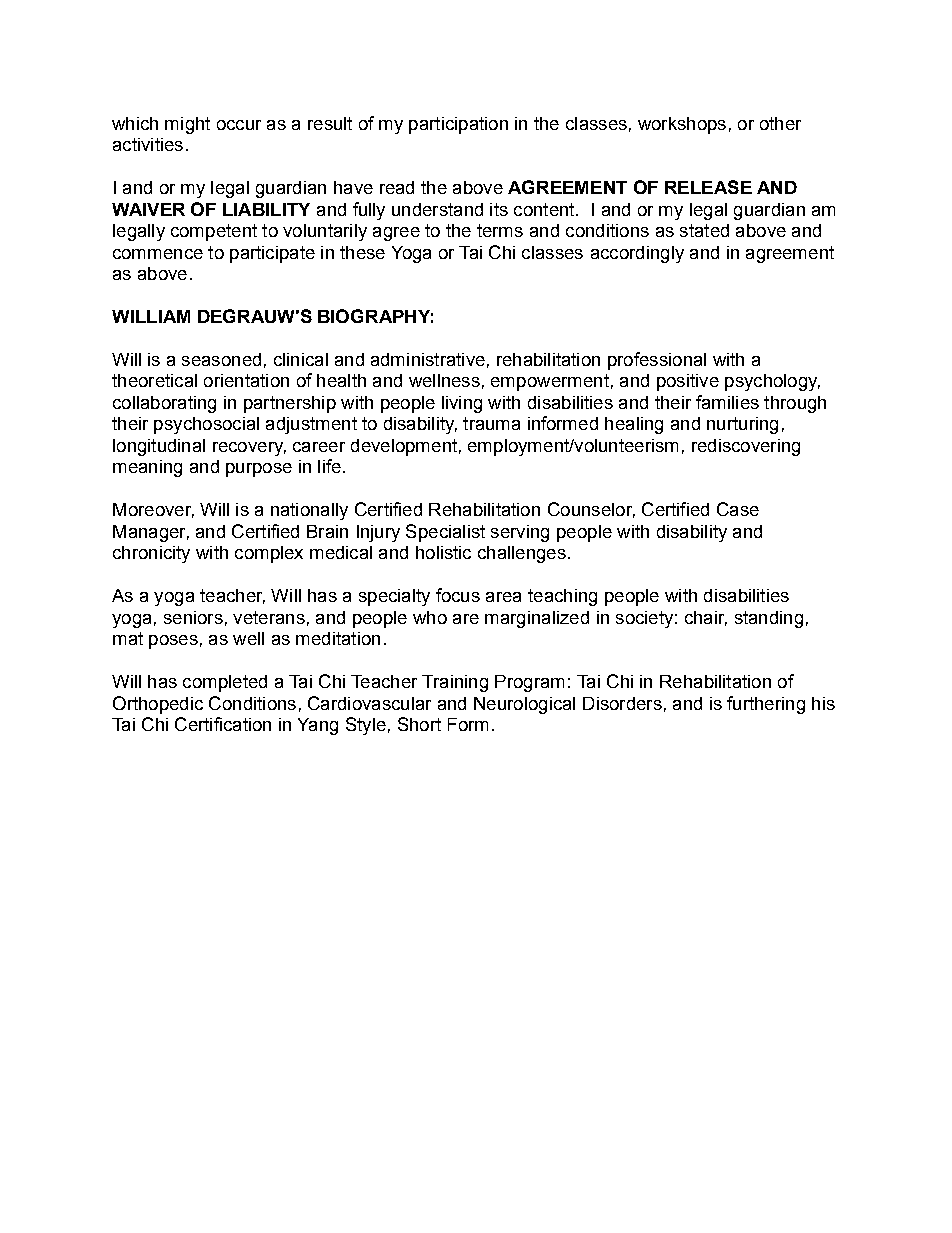 The width and height of the page is (952, 1233). What do you see at coordinates (500, 230) in the page?
I see `terms` at bounding box center [500, 230].
